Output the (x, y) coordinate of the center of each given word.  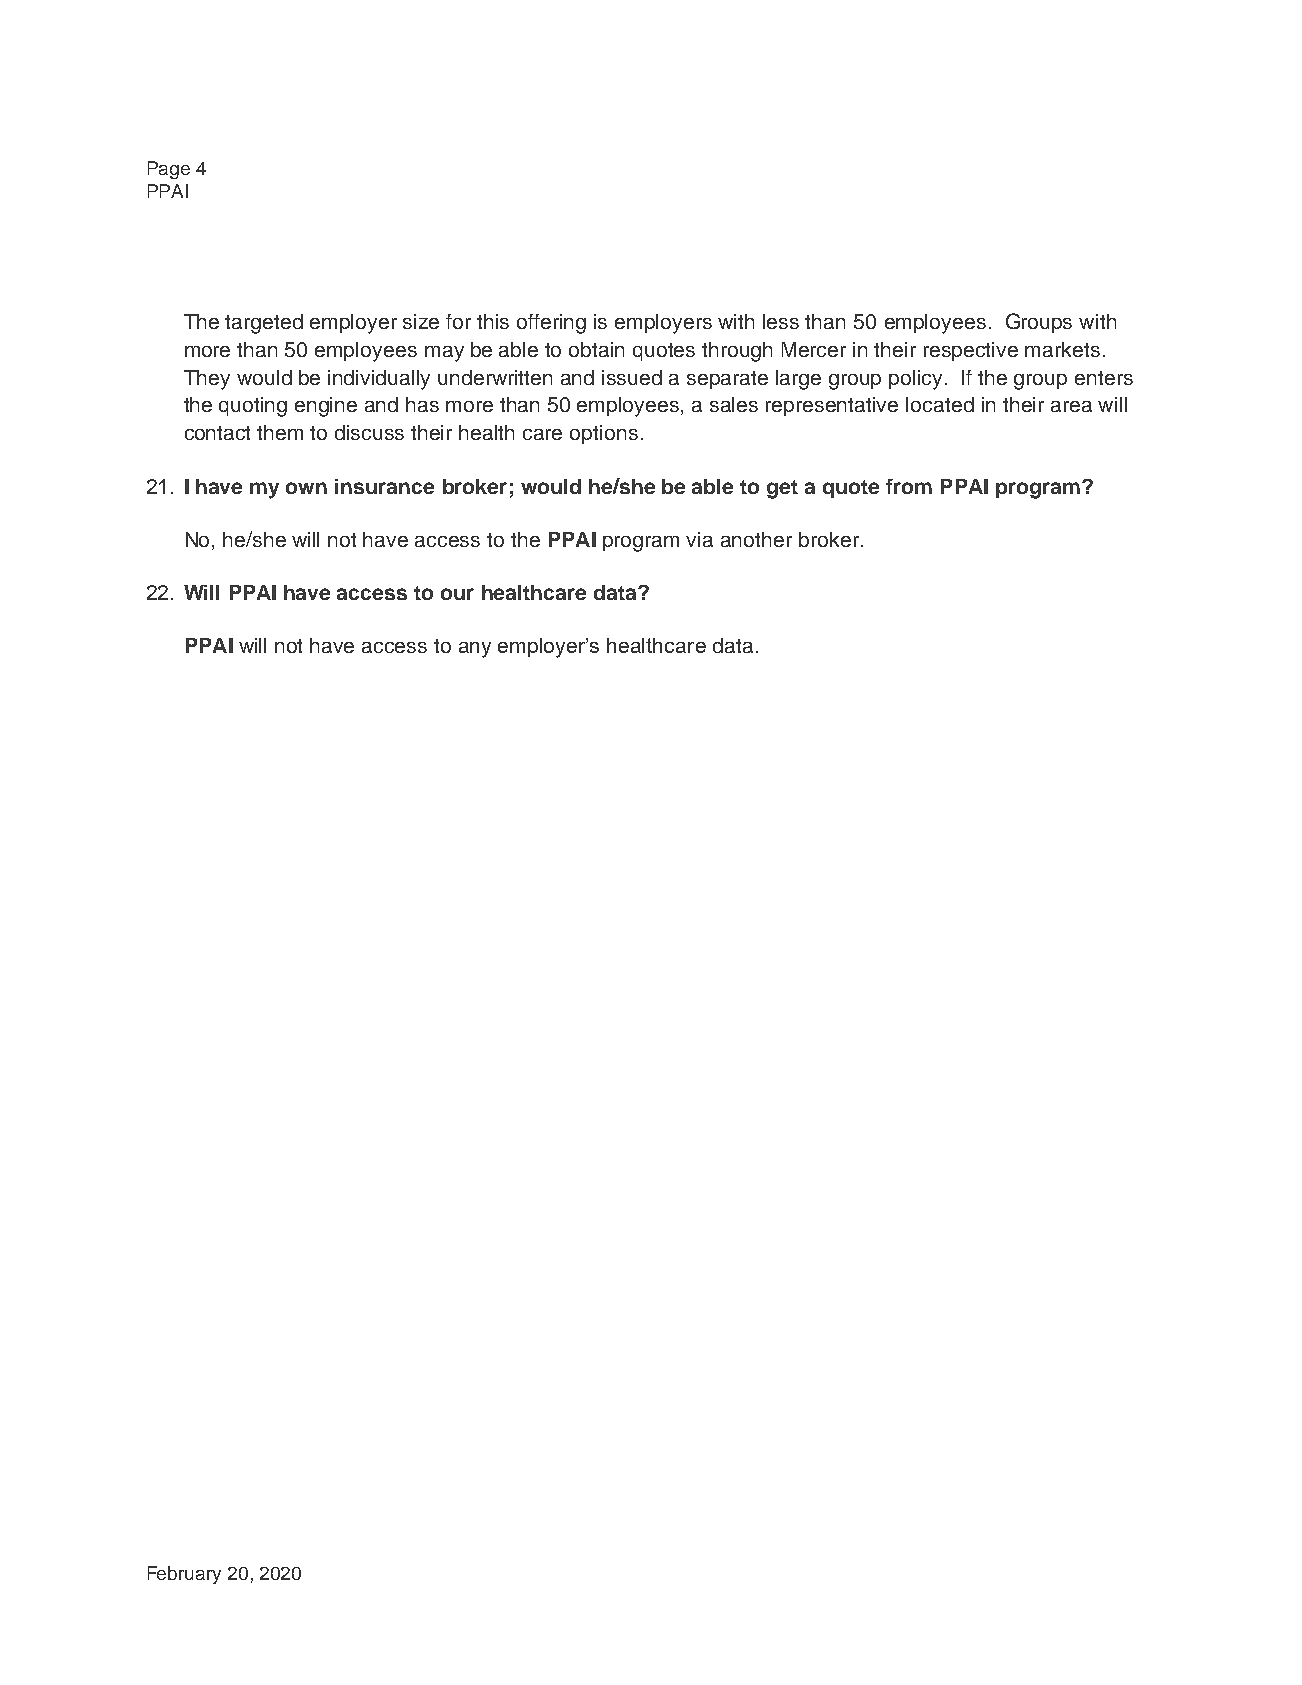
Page (169, 170)
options (604, 434)
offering (551, 324)
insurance (384, 486)
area (1071, 406)
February (184, 1575)
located (940, 404)
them (280, 432)
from (909, 486)
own (306, 488)
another (756, 539)
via (699, 539)
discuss (369, 432)
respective (971, 351)
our (457, 594)
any (475, 650)
